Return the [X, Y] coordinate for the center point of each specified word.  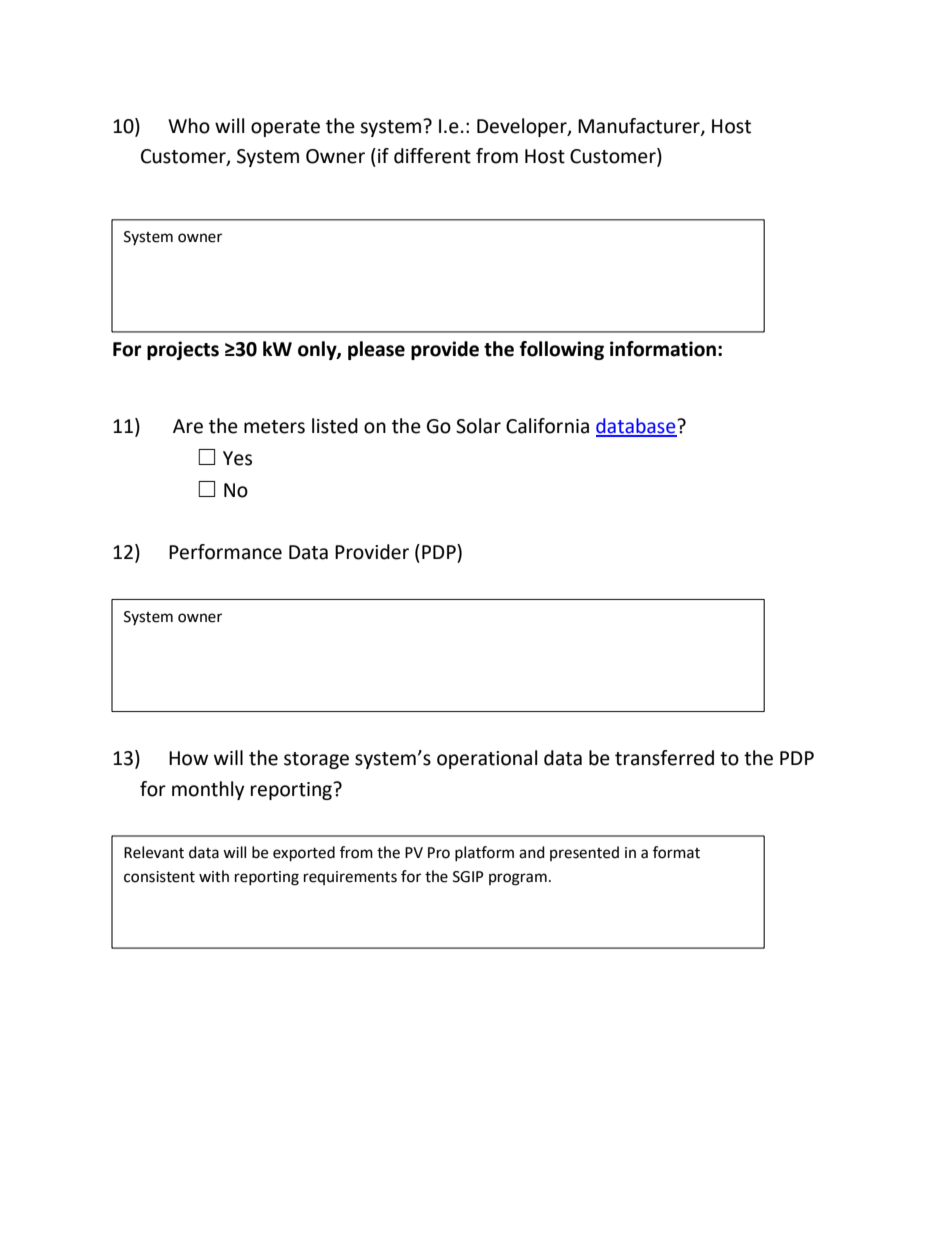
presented [584, 853]
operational [487, 759]
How [188, 758]
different [432, 156]
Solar [478, 426]
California [547, 426]
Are [188, 426]
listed [335, 426]
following [562, 350]
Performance [225, 552]
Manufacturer [640, 127]
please [376, 350]
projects [183, 350]
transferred [664, 758]
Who [189, 126]
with [214, 876]
